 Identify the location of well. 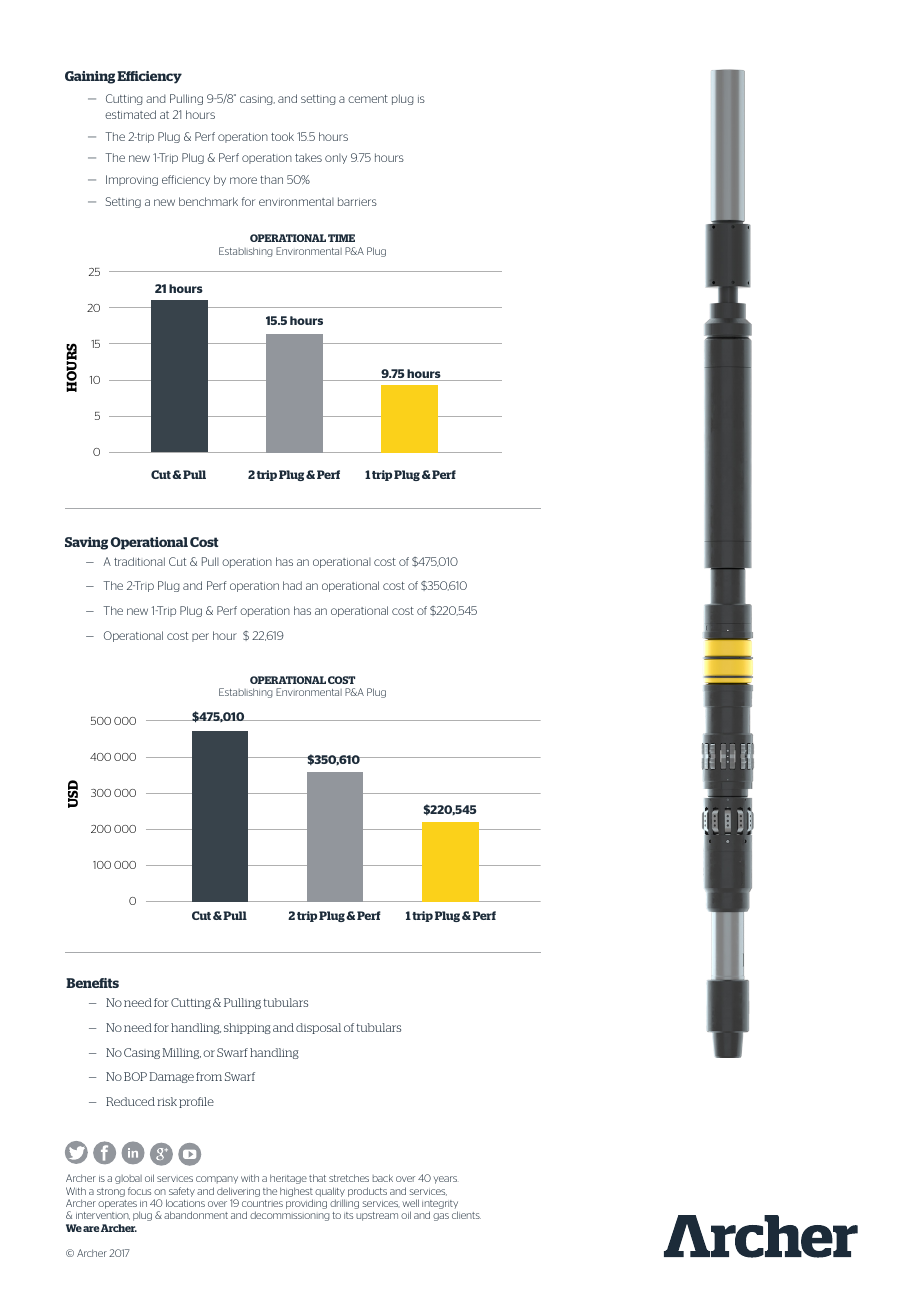
(410, 1203).
